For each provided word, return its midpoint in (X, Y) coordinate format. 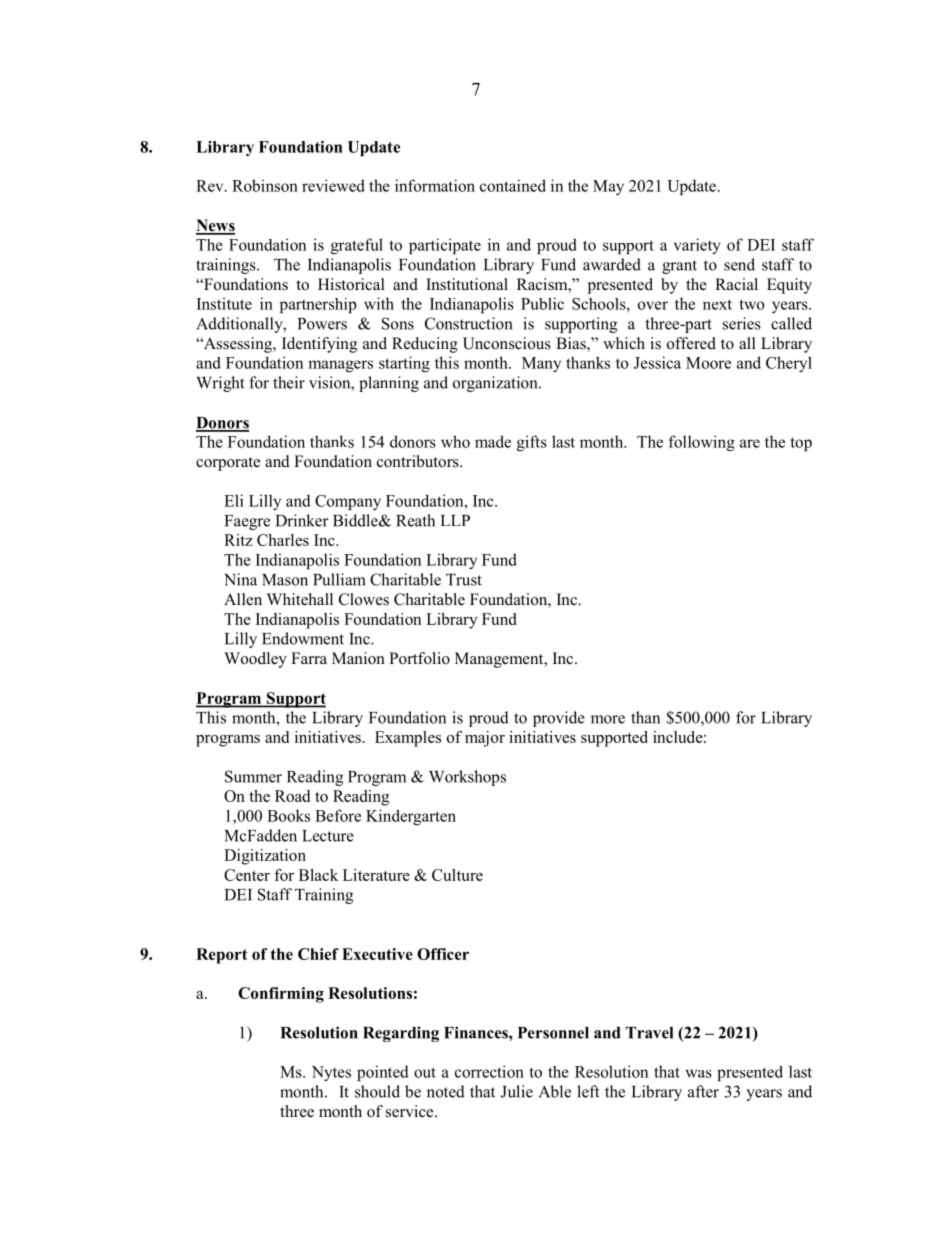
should (377, 1091)
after (703, 1091)
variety (697, 246)
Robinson (265, 185)
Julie (517, 1091)
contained (513, 185)
